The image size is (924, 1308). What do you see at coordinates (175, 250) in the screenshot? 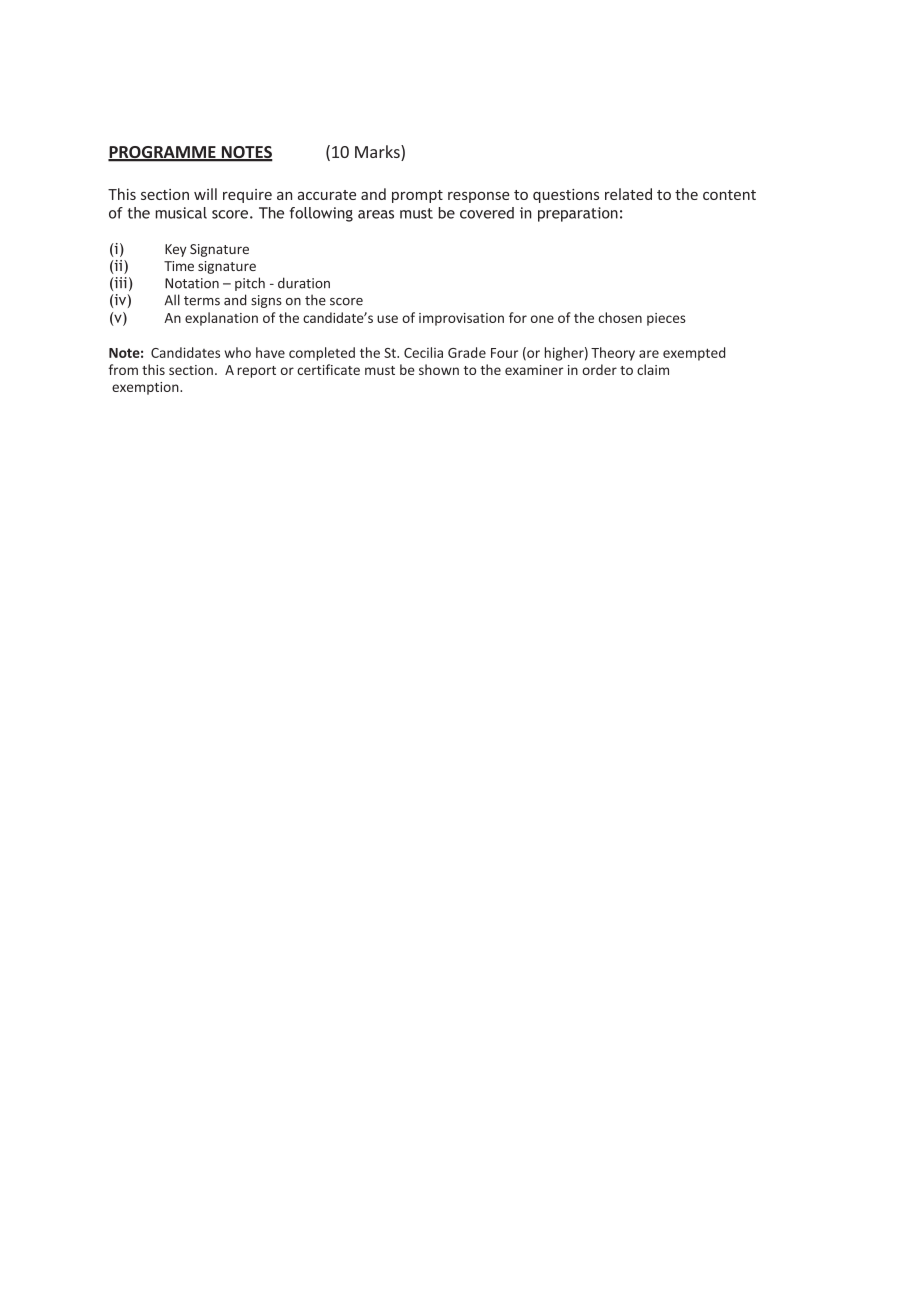
I see `Key` at bounding box center [175, 250].
